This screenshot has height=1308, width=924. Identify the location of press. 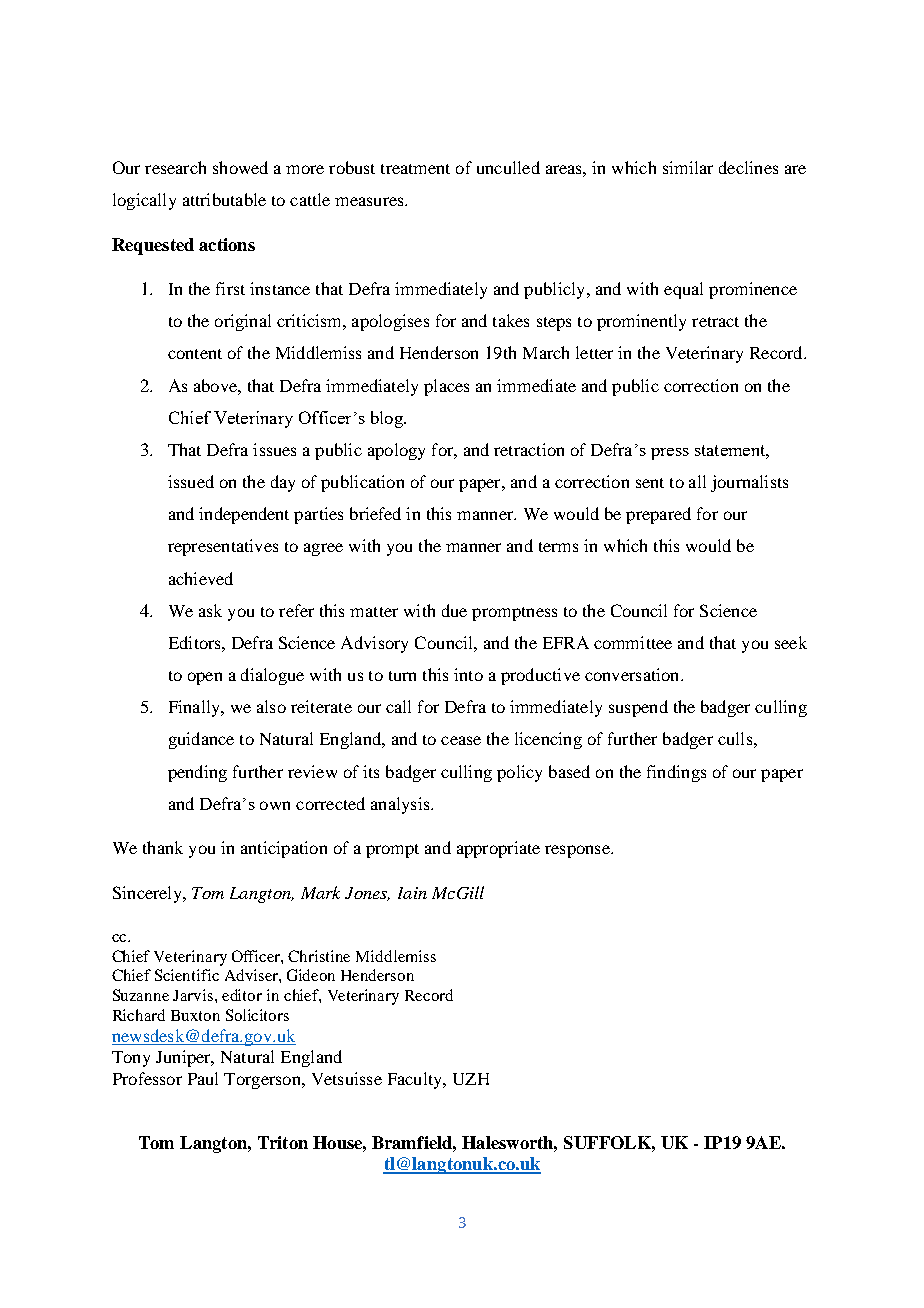
(670, 454).
